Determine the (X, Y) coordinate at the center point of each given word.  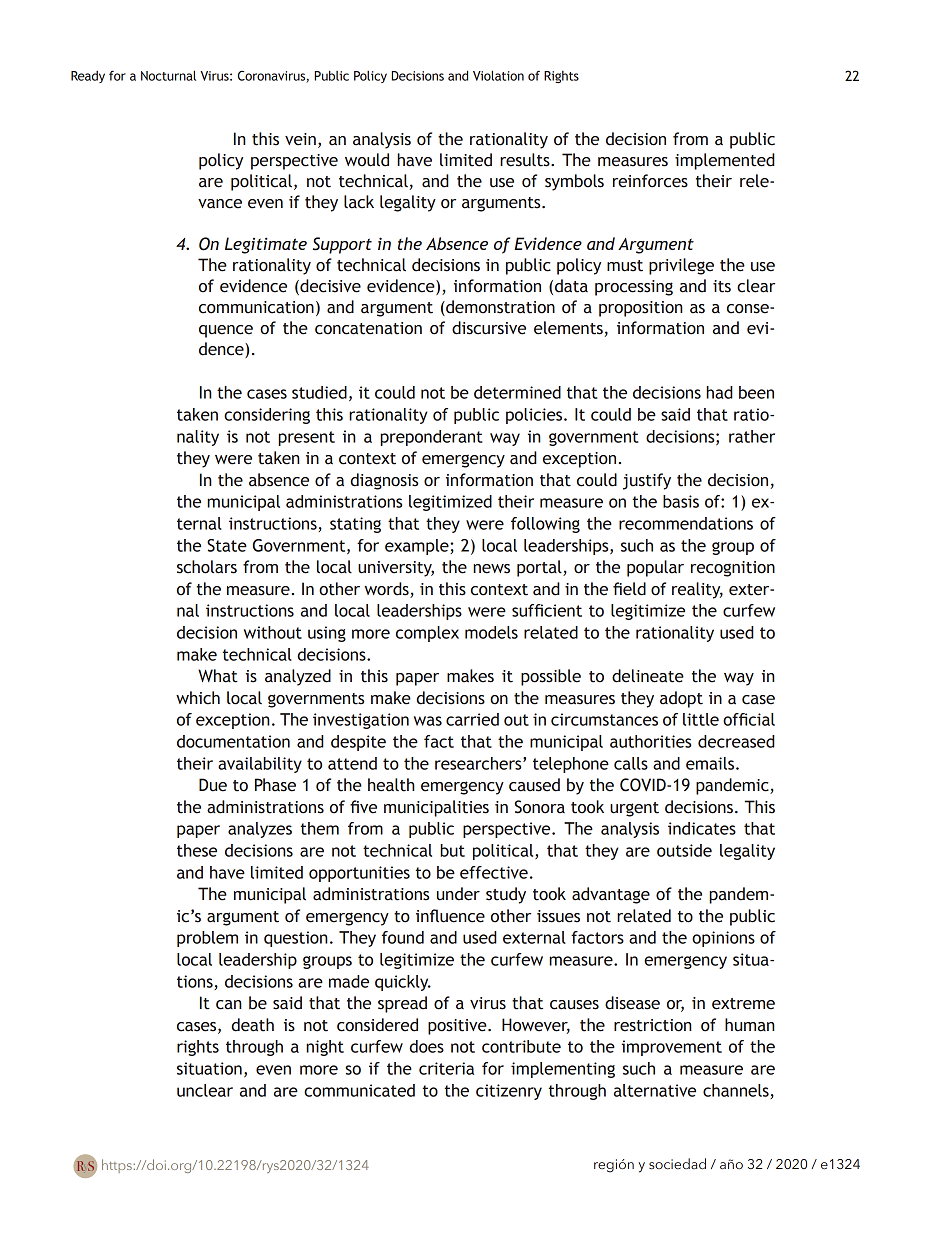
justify (647, 481)
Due (213, 785)
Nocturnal (168, 75)
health (391, 785)
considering (267, 416)
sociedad (677, 1163)
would (367, 160)
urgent (634, 809)
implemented (725, 161)
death (253, 1025)
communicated (359, 1090)
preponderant (431, 438)
